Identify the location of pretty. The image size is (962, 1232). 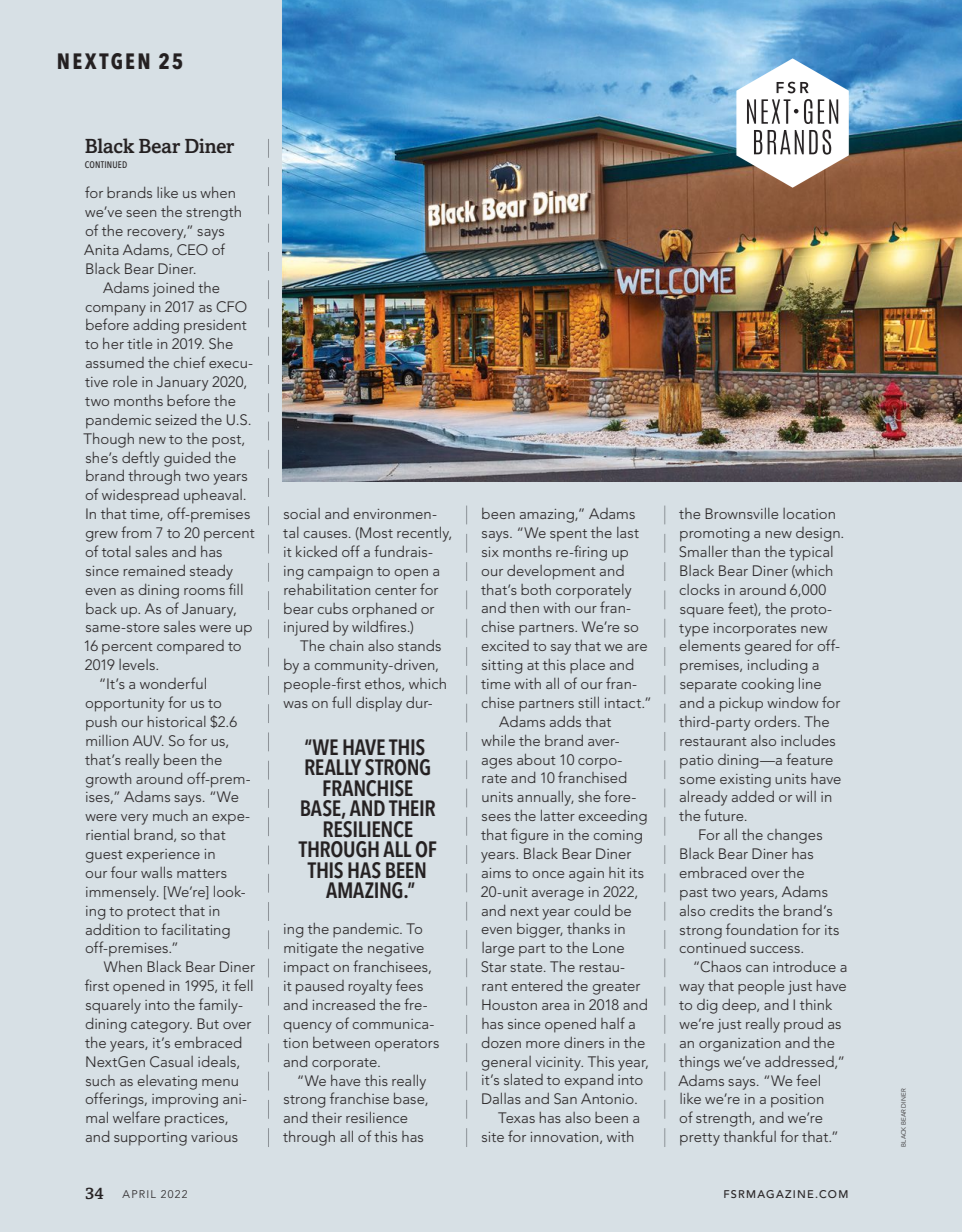
(700, 1139).
